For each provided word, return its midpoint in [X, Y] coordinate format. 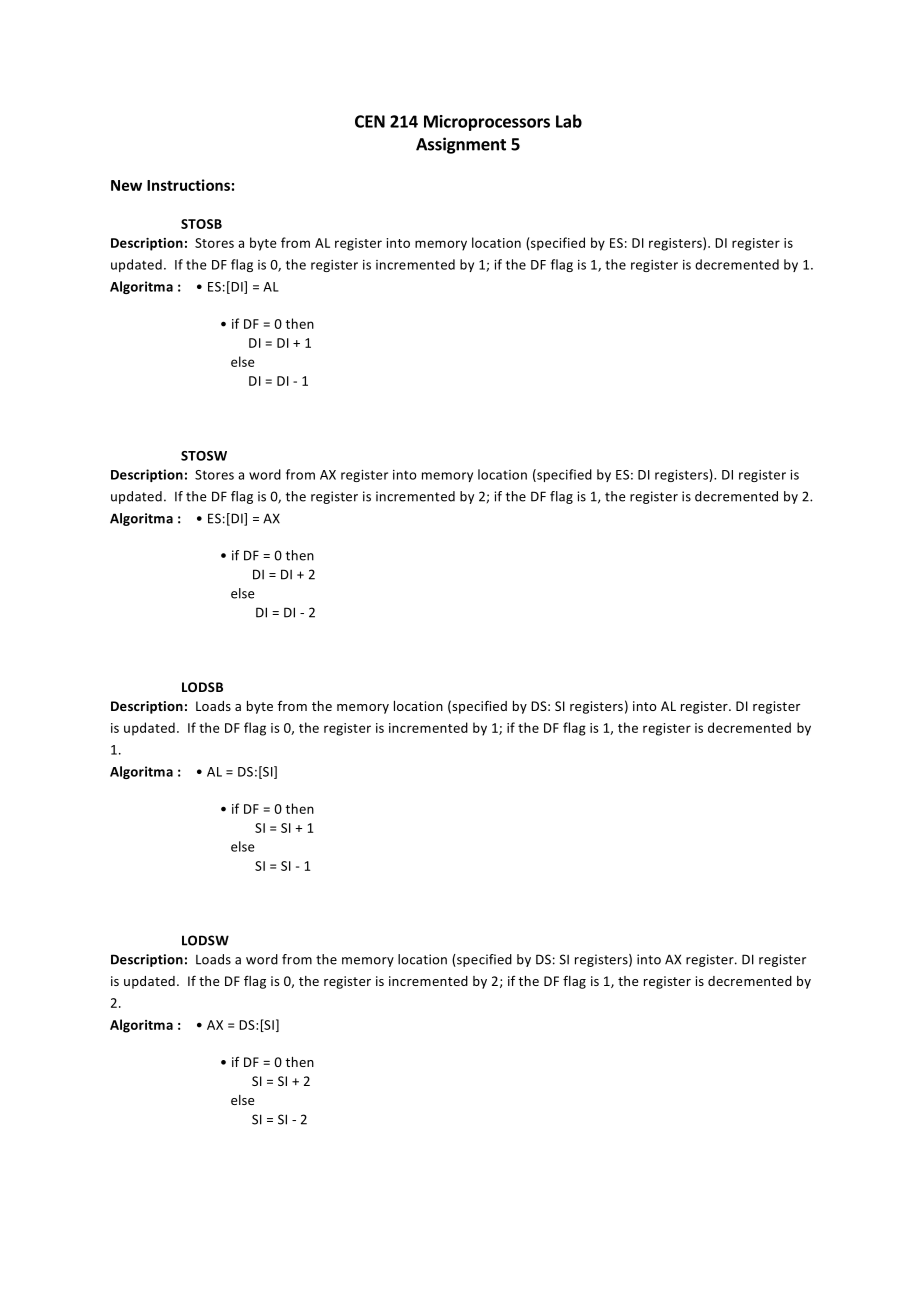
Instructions [188, 185]
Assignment [461, 145]
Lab [569, 121]
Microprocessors [487, 123]
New [126, 185]
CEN [370, 121]
